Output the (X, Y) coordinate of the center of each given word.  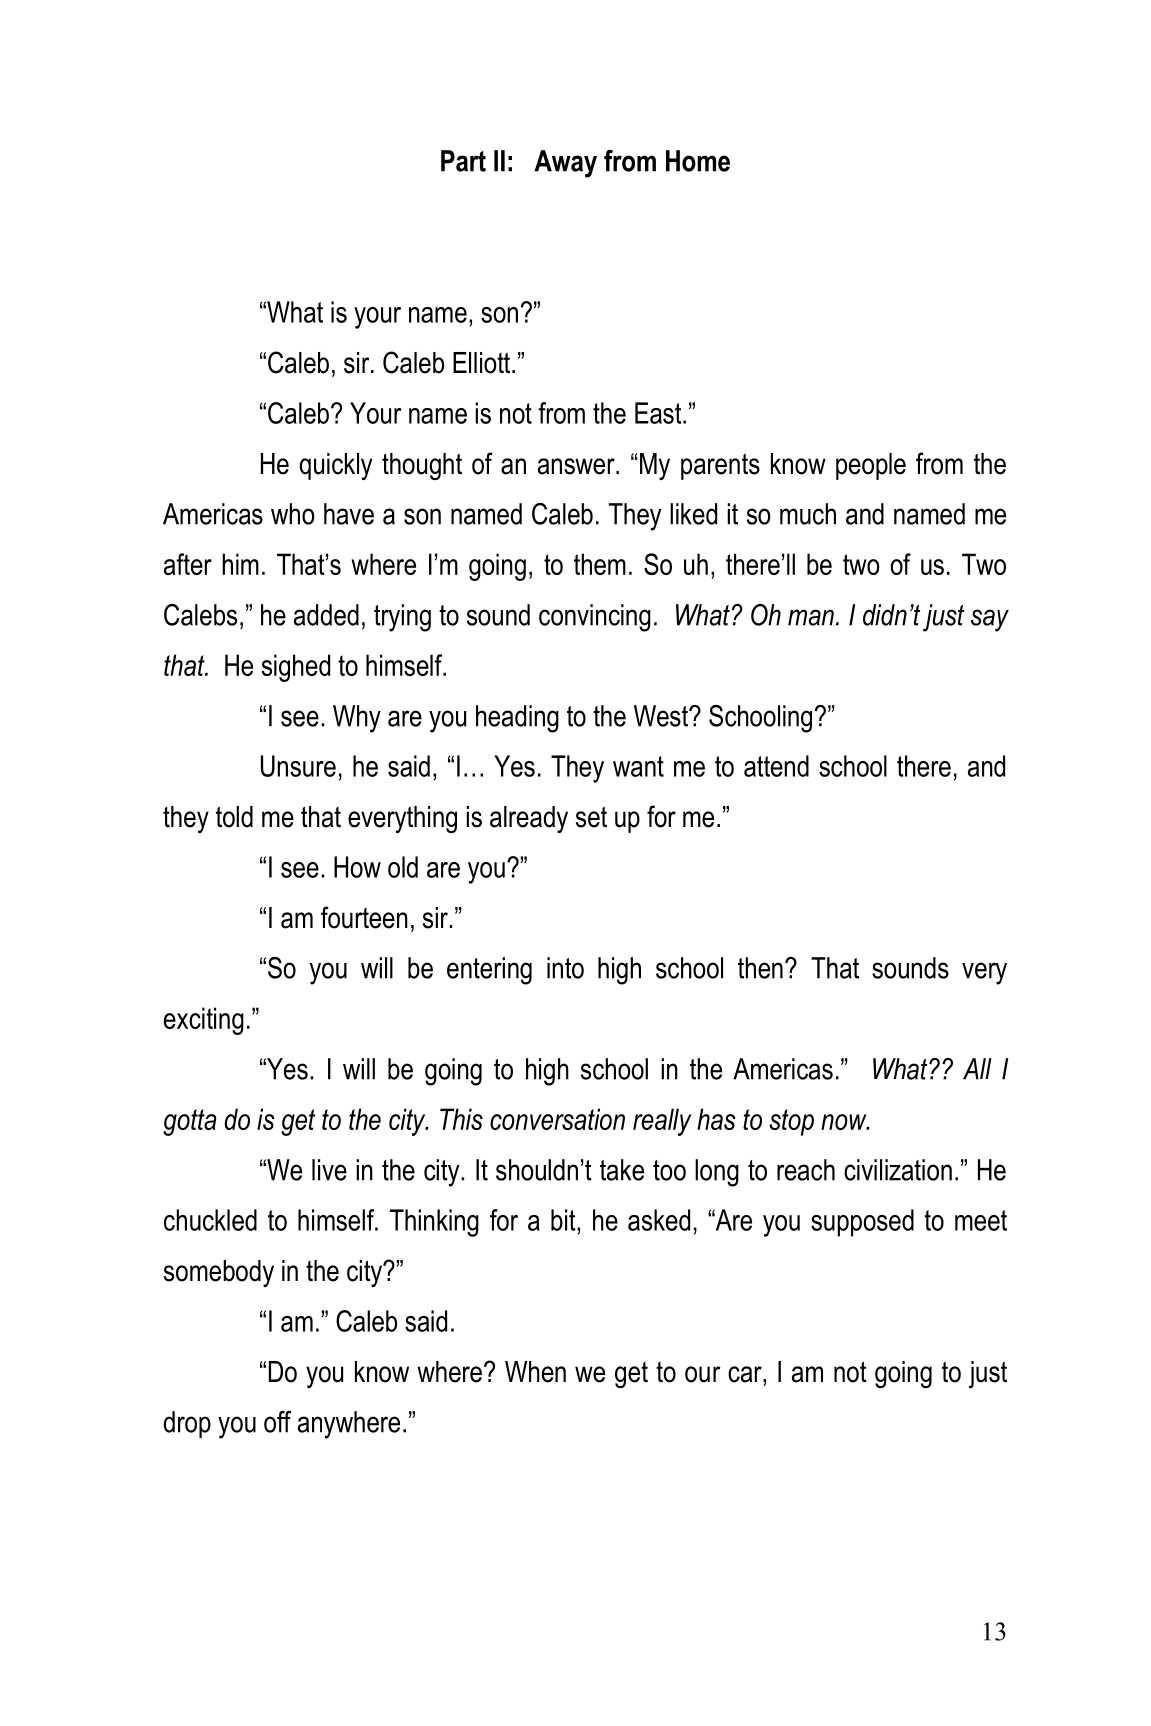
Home (698, 161)
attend (776, 766)
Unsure (298, 766)
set (591, 817)
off (277, 1422)
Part (463, 161)
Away (565, 164)
